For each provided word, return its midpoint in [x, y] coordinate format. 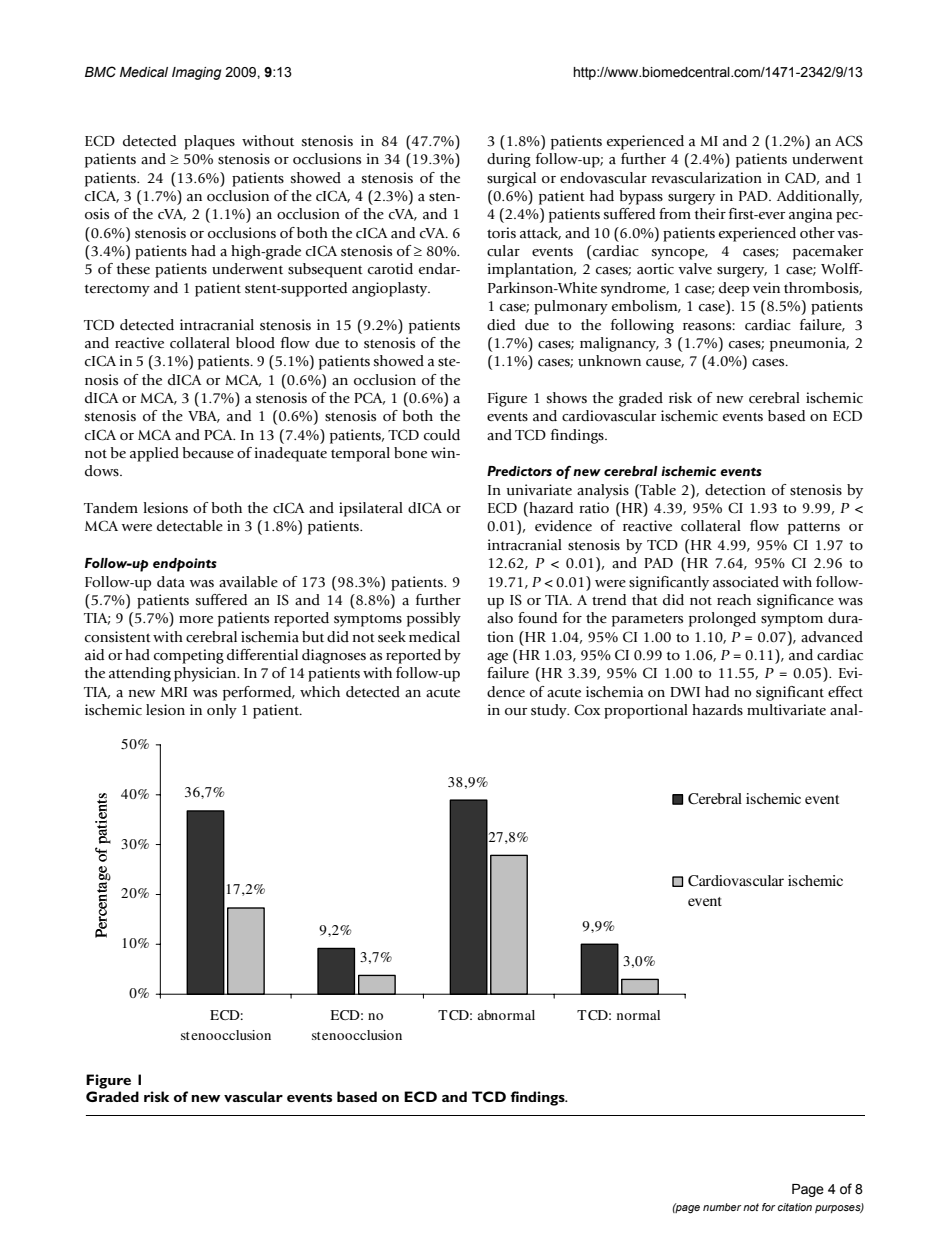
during [509, 160]
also [500, 618]
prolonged [722, 619]
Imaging [196, 73]
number [722, 1207]
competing [189, 656]
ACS [849, 141]
